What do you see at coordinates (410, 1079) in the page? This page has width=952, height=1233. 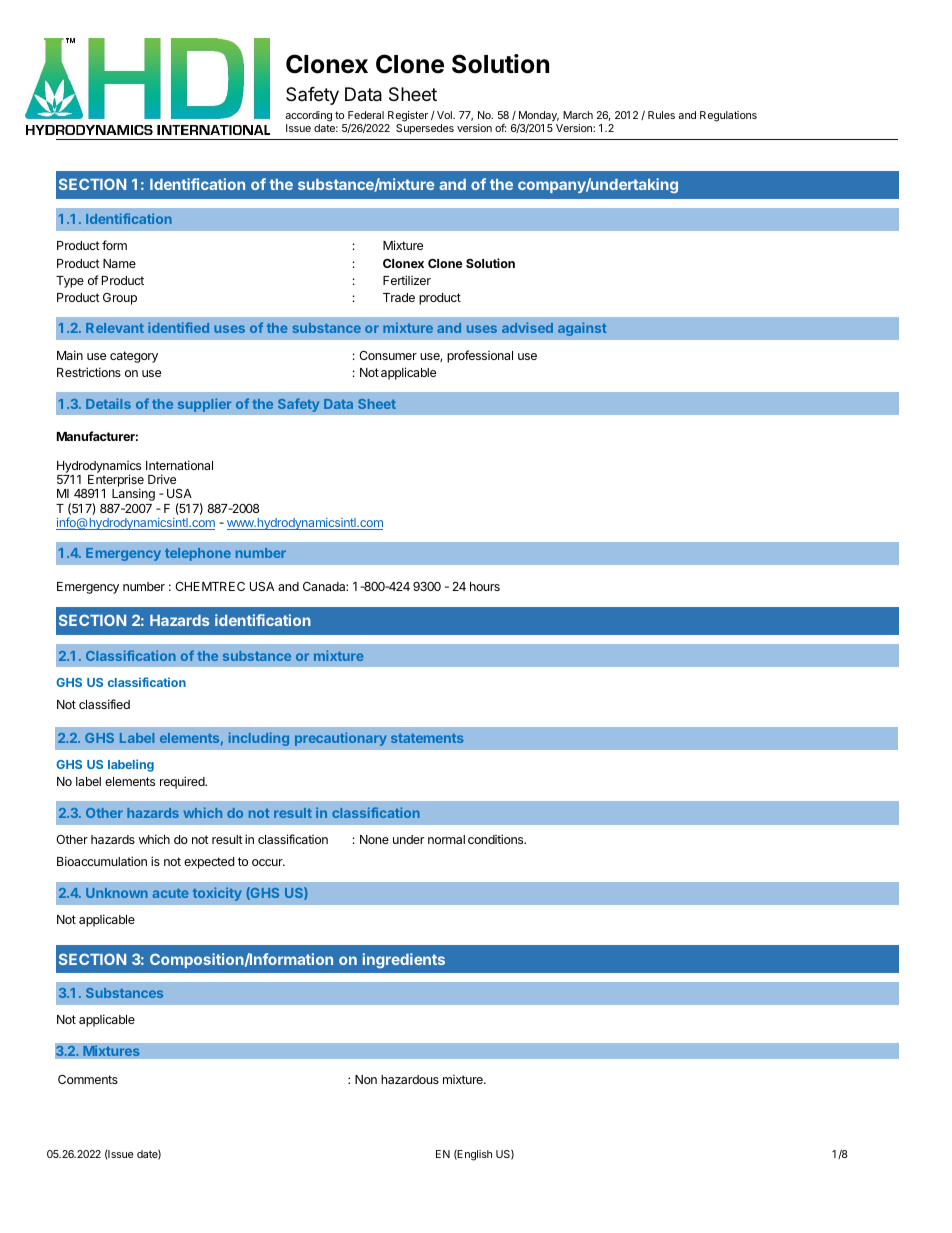 I see `hazardous` at bounding box center [410, 1079].
